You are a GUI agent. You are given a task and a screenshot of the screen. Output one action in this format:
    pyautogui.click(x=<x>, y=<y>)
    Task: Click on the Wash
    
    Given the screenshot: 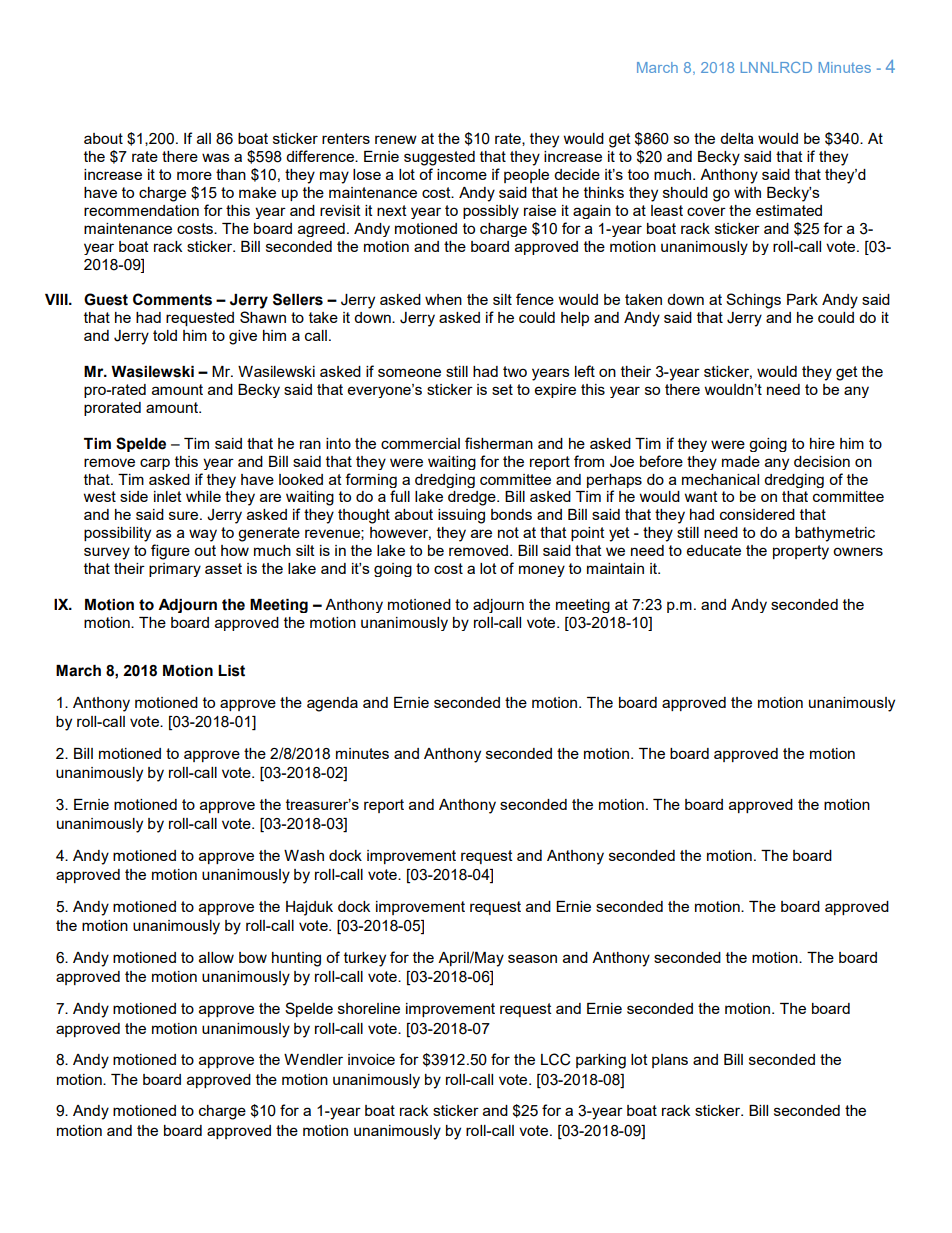 What is the action you would take?
    pyautogui.click(x=304, y=855)
